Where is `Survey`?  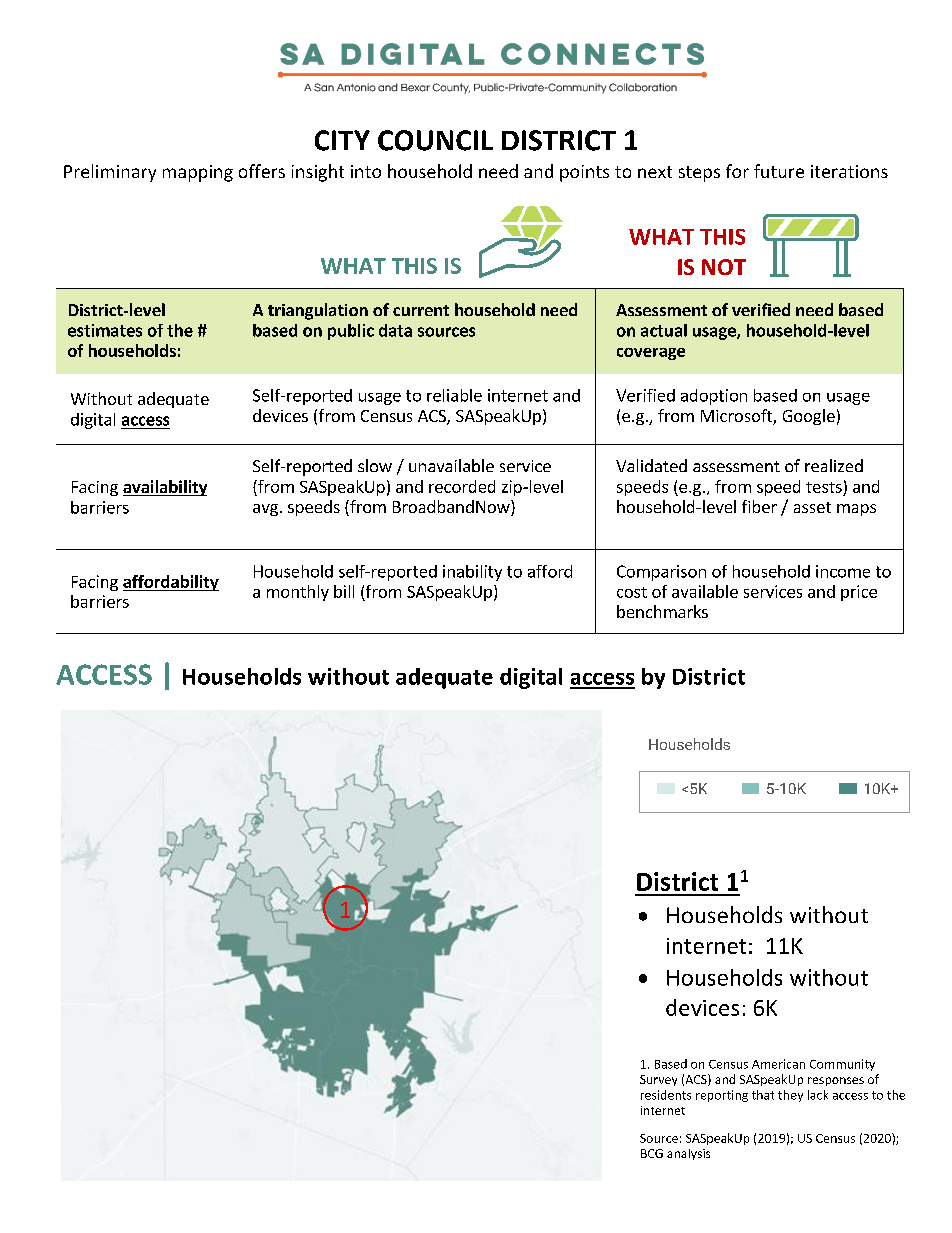 Survey is located at coordinates (658, 1080).
